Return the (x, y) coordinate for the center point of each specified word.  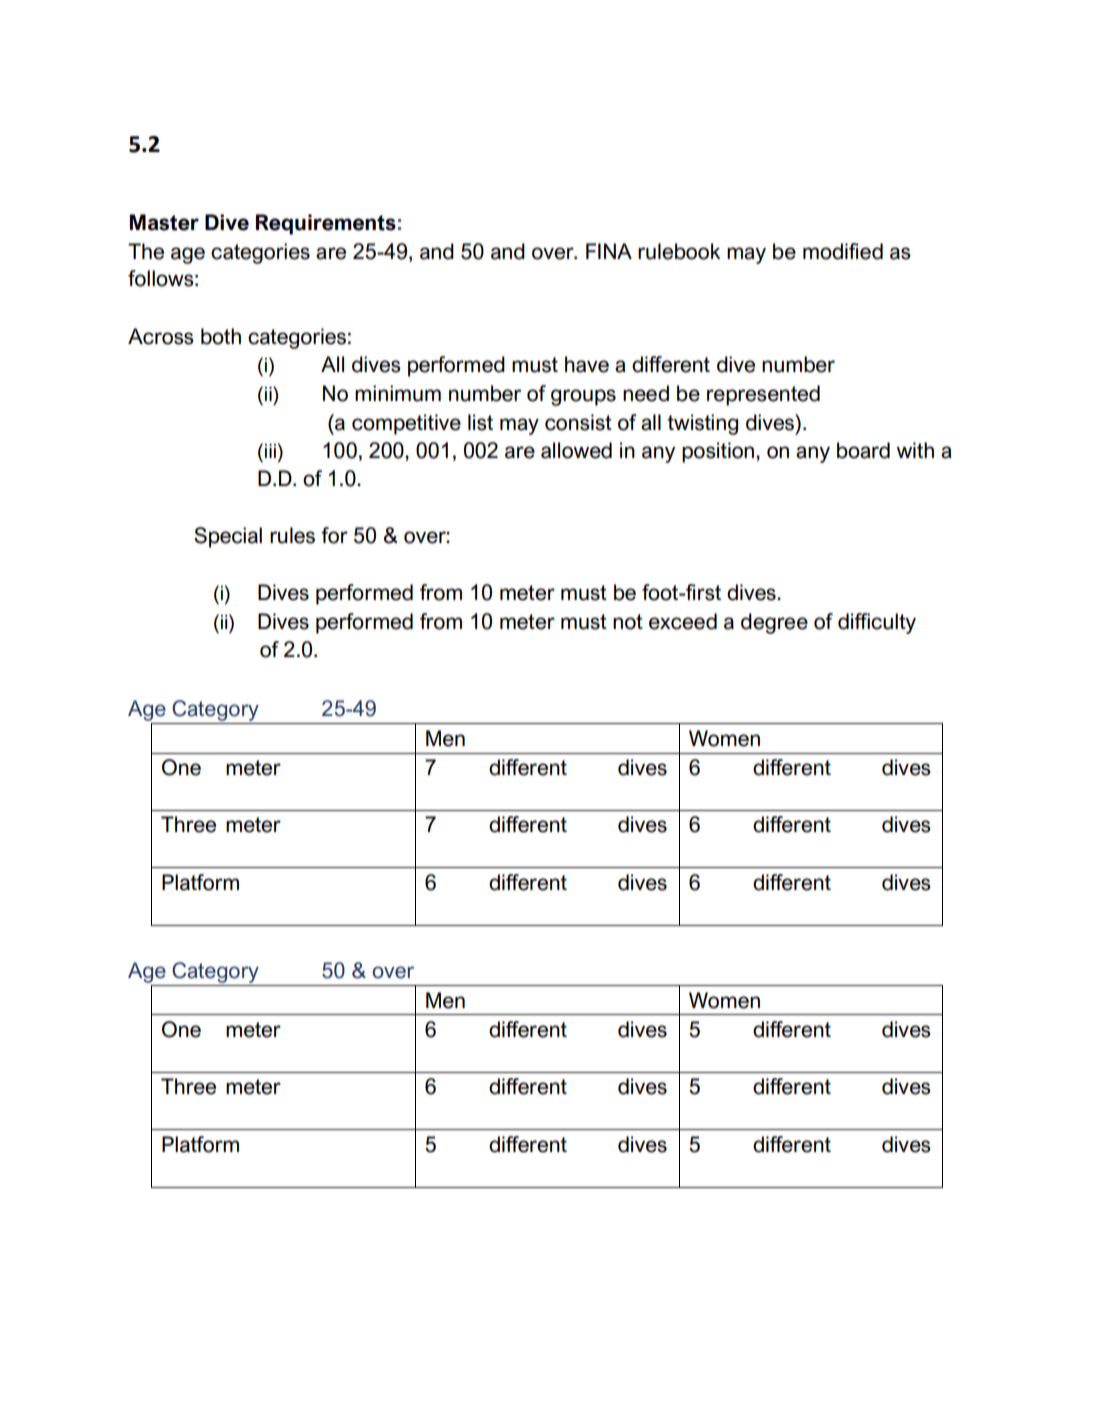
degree (774, 623)
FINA (609, 251)
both (221, 336)
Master (164, 222)
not (628, 622)
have (587, 364)
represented (763, 395)
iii (270, 451)
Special (228, 537)
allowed (576, 450)
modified (843, 251)
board (863, 450)
